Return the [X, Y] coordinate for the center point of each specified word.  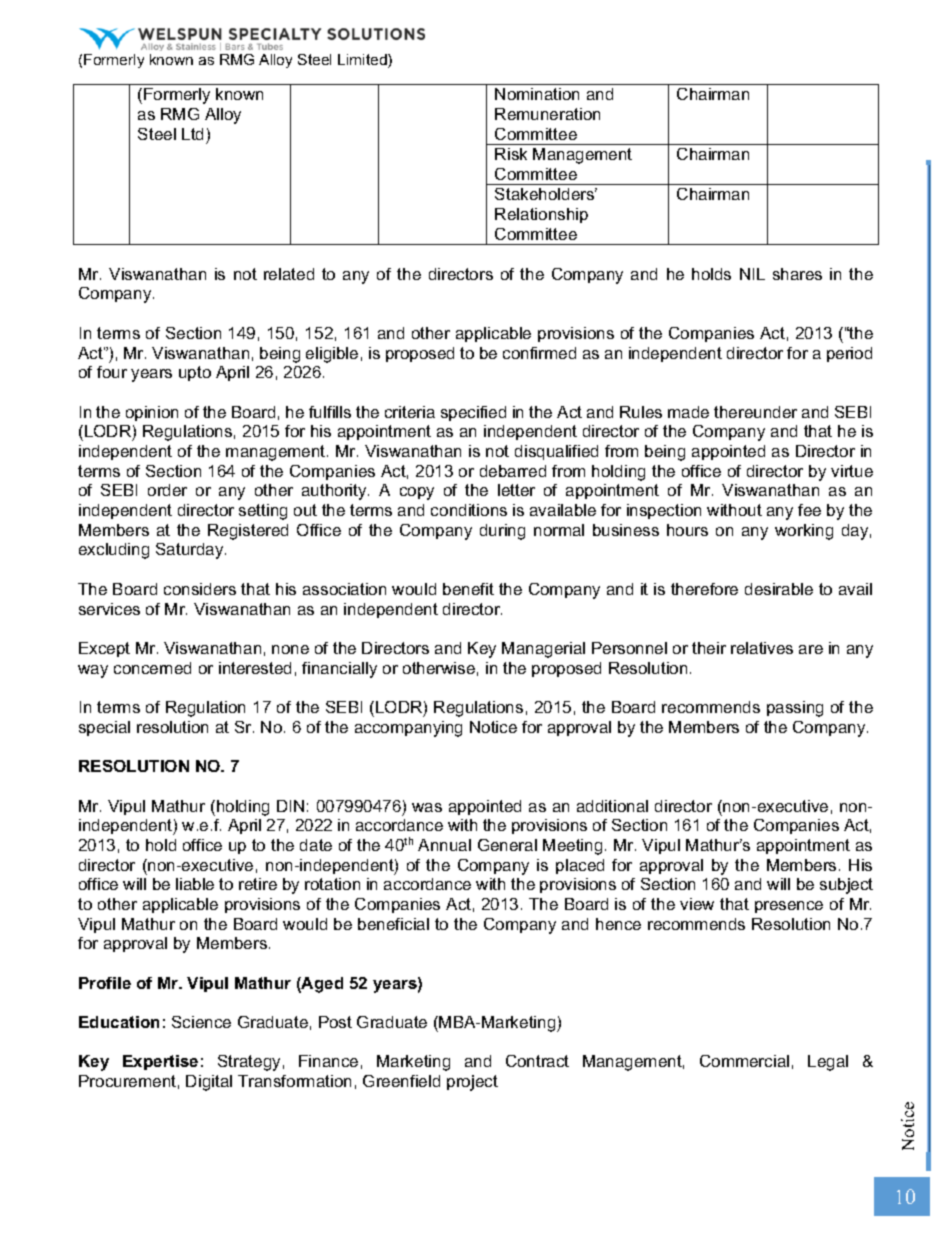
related [289, 274]
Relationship [541, 215]
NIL [752, 274]
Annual [444, 845]
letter [516, 490]
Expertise [160, 1062]
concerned [152, 668]
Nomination [537, 94]
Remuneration [547, 114]
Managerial [543, 650]
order [167, 490]
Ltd [192, 134]
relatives [762, 648]
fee [809, 510]
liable [195, 884]
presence [789, 907]
